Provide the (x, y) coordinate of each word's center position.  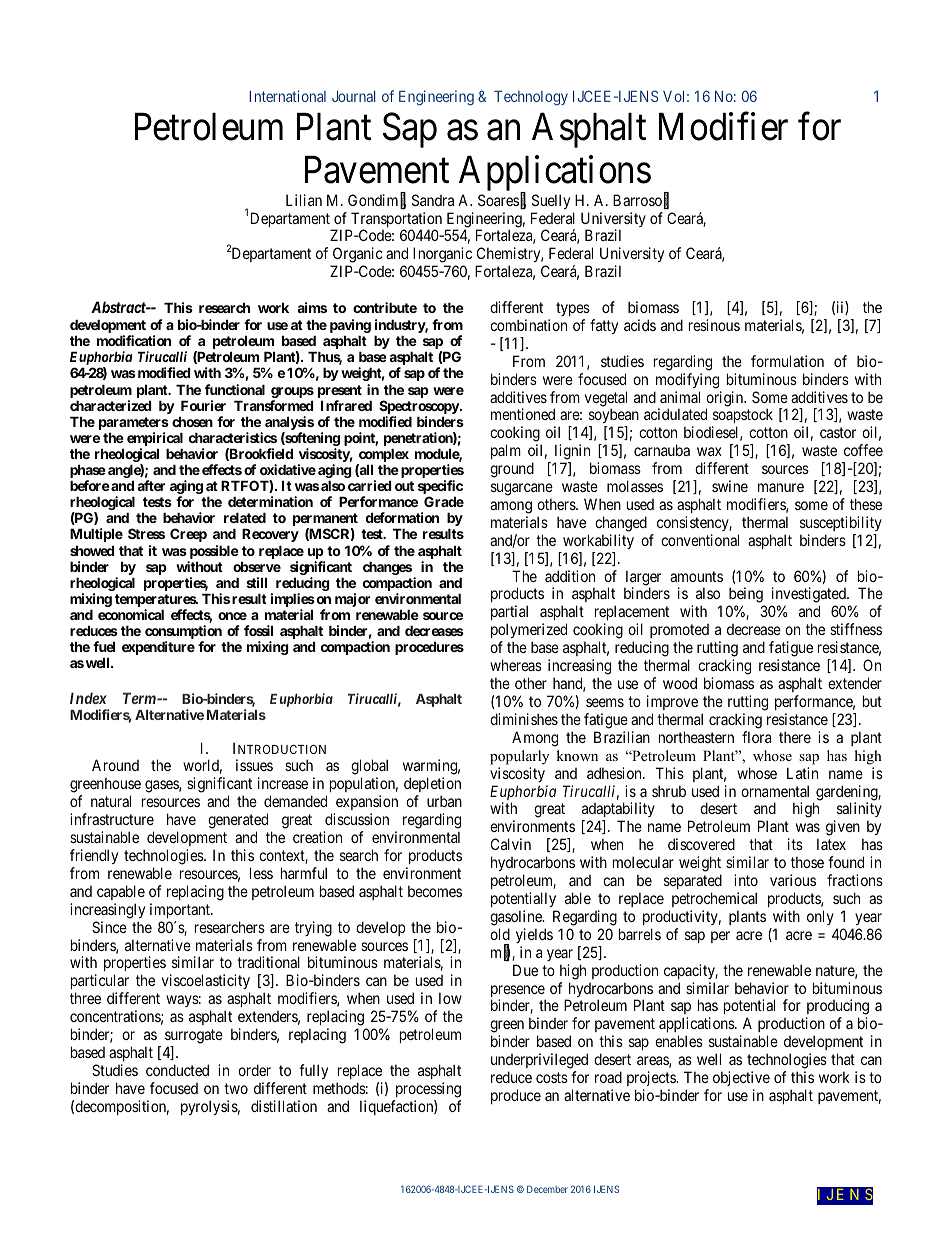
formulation (787, 361)
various (793, 880)
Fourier (203, 405)
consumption (183, 633)
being (746, 596)
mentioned (523, 414)
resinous (714, 325)
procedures (429, 648)
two (236, 1088)
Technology (531, 98)
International (287, 96)
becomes (435, 891)
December (547, 1189)
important (181, 910)
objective (741, 1078)
